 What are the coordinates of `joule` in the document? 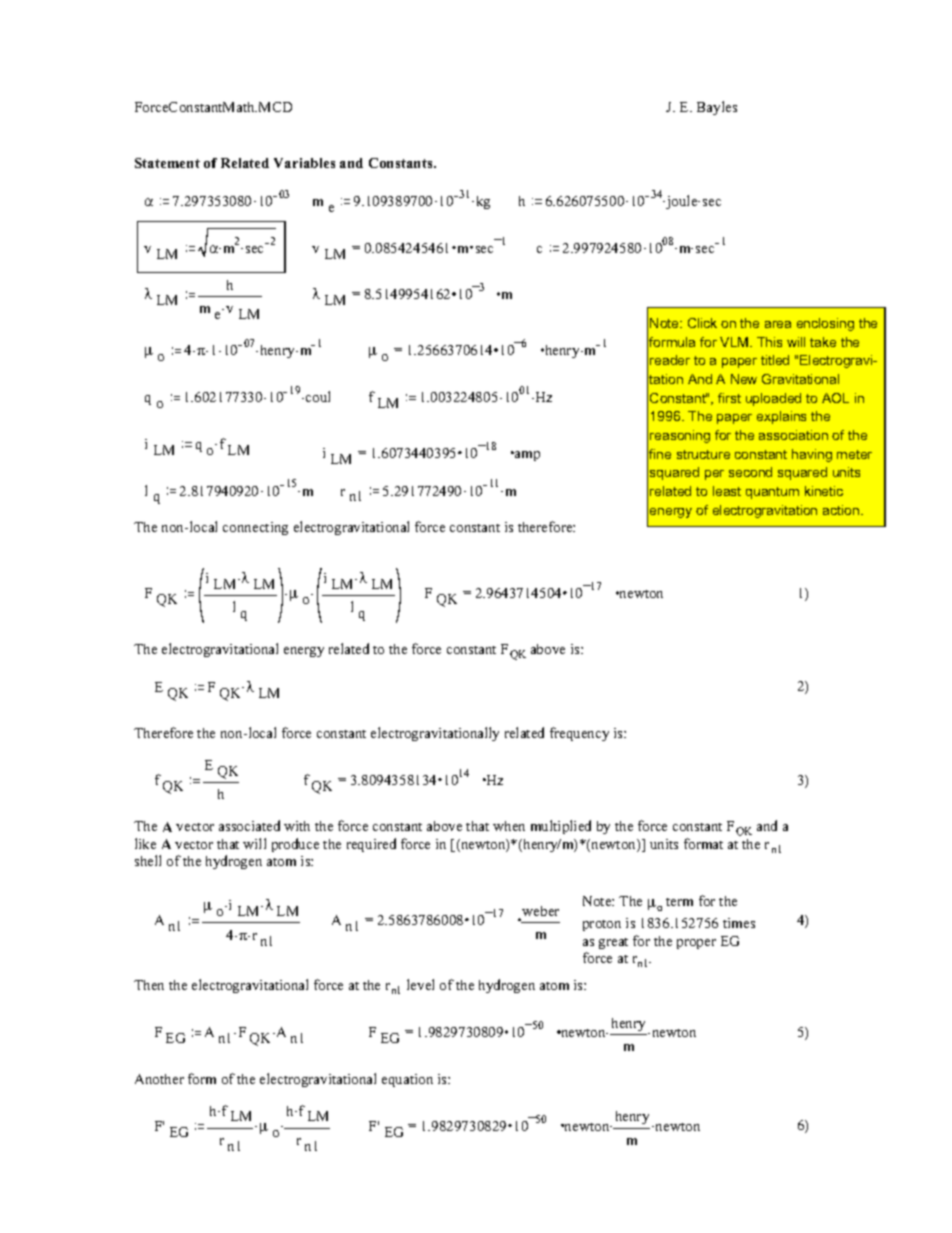 It's located at (682, 202).
